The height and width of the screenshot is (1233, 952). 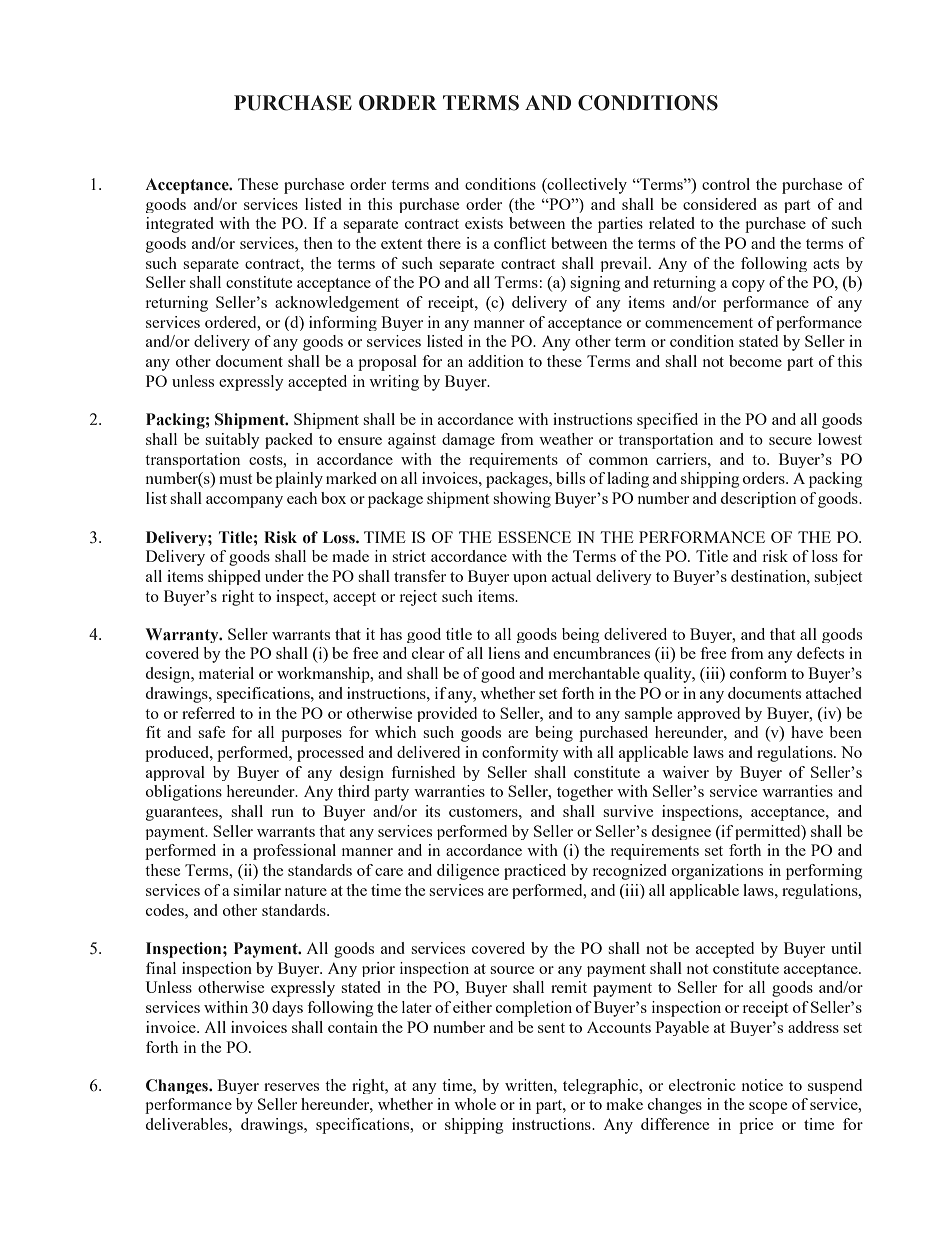 What do you see at coordinates (768, 1108) in the screenshot?
I see `scope` at bounding box center [768, 1108].
